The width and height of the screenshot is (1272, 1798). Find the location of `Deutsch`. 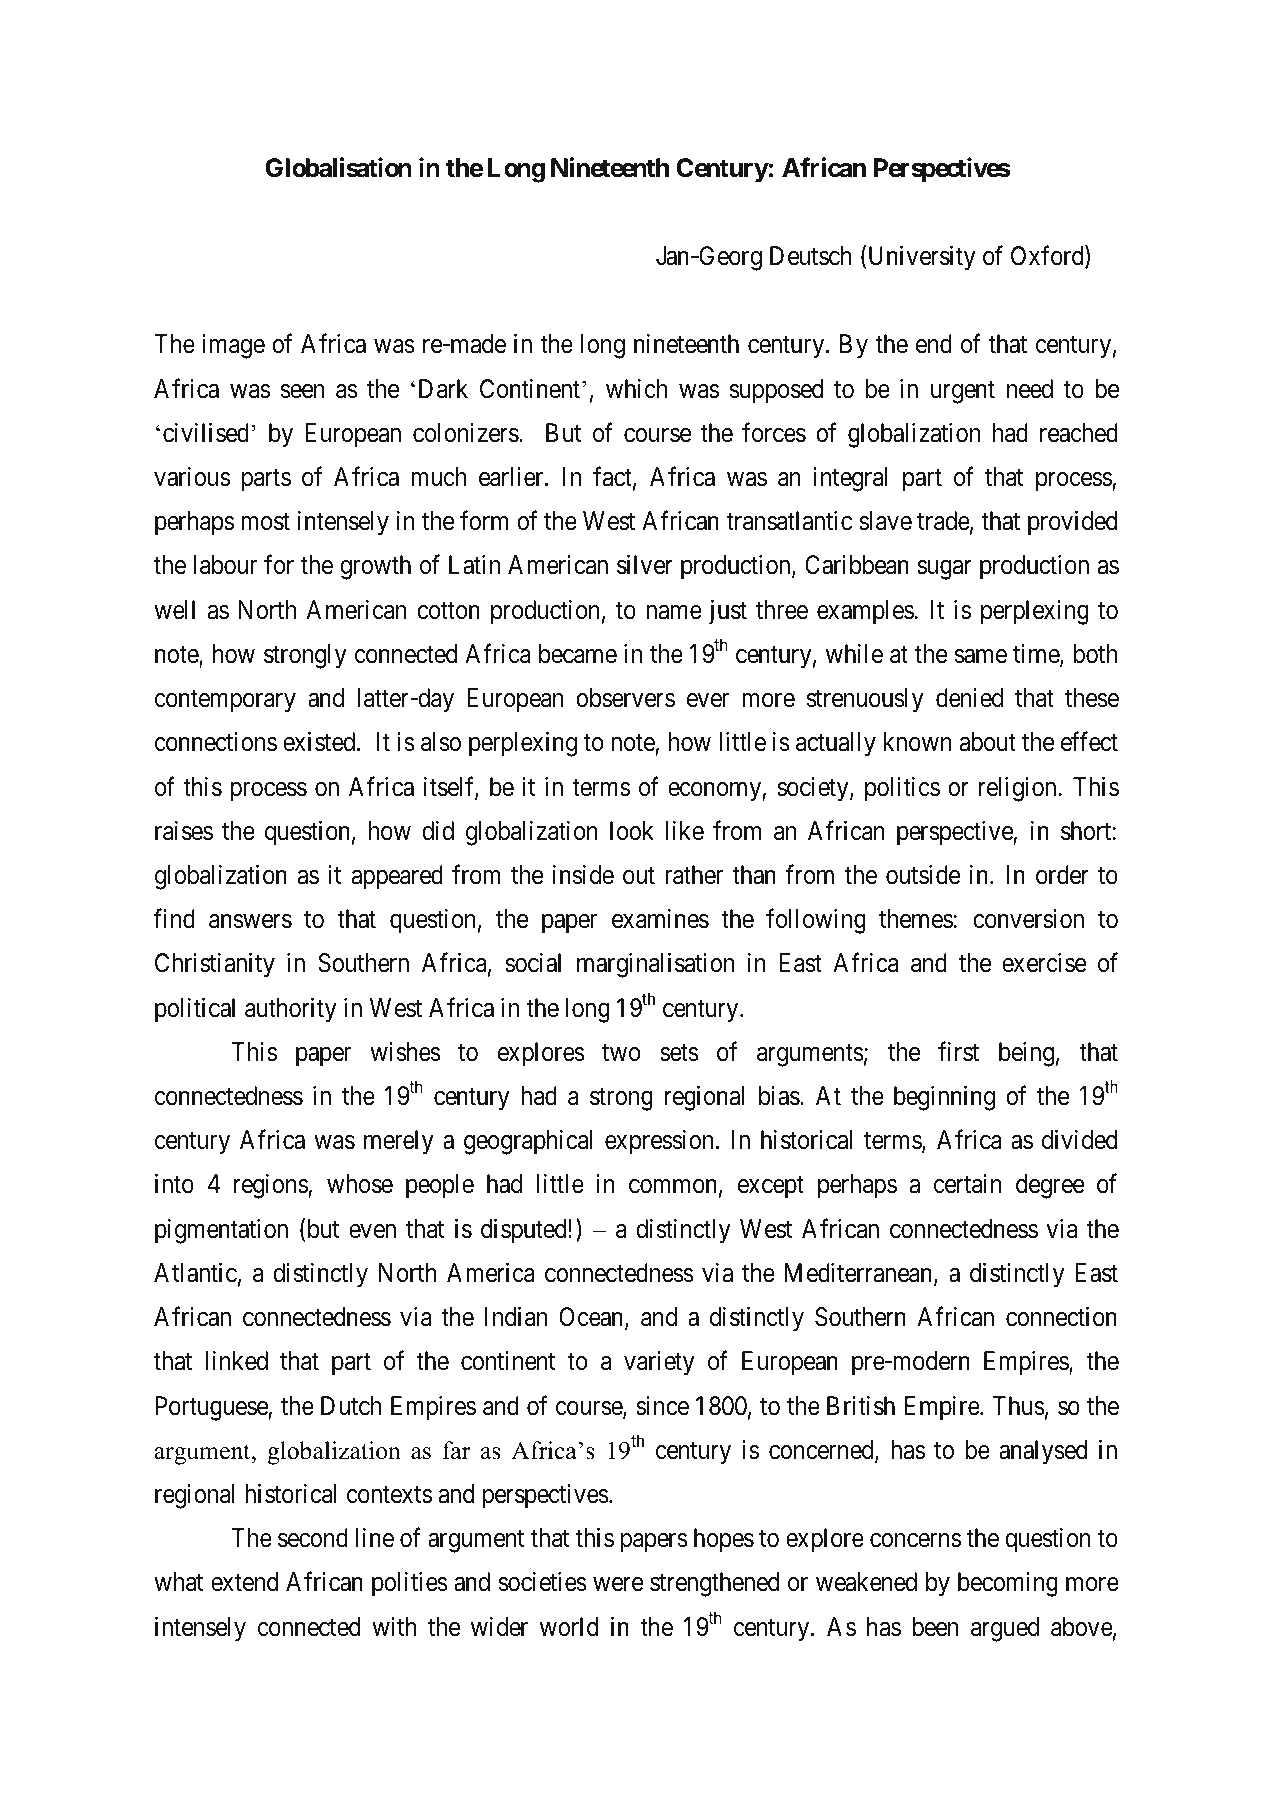

Deutsch is located at coordinates (811, 256).
